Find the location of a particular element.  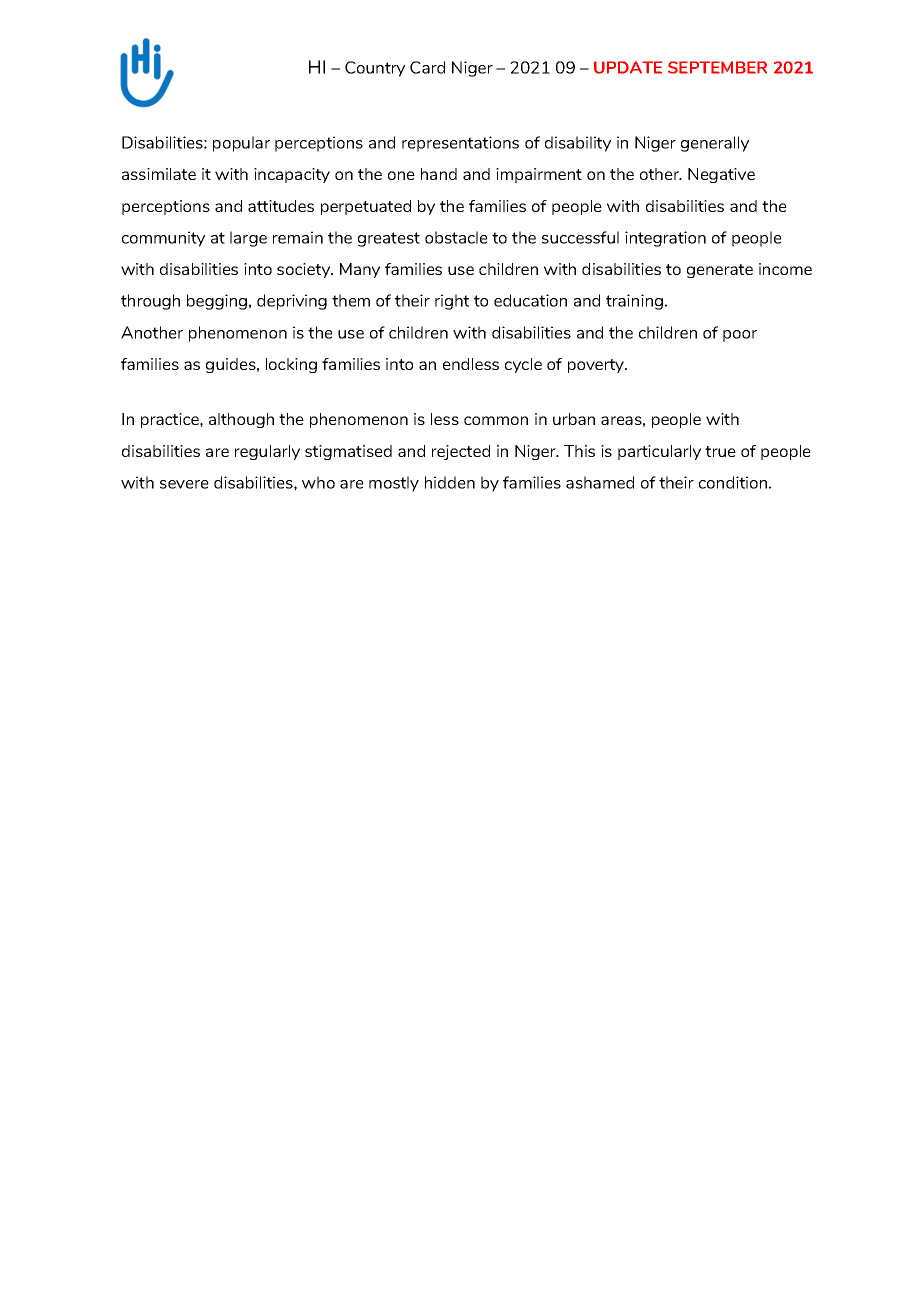

severe is located at coordinates (184, 484).
